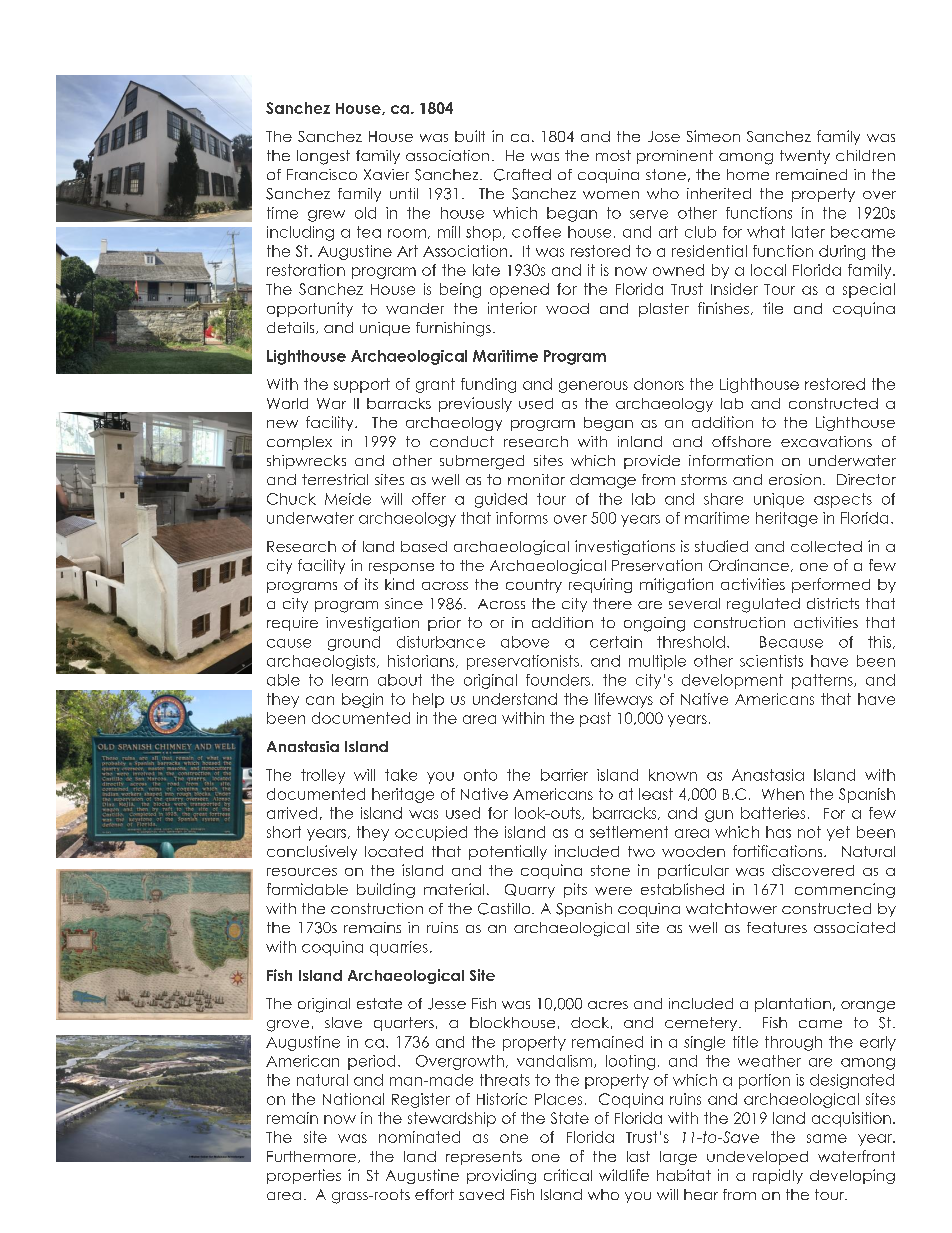 This screenshot has height=1233, width=952. I want to click on twenty, so click(805, 157).
